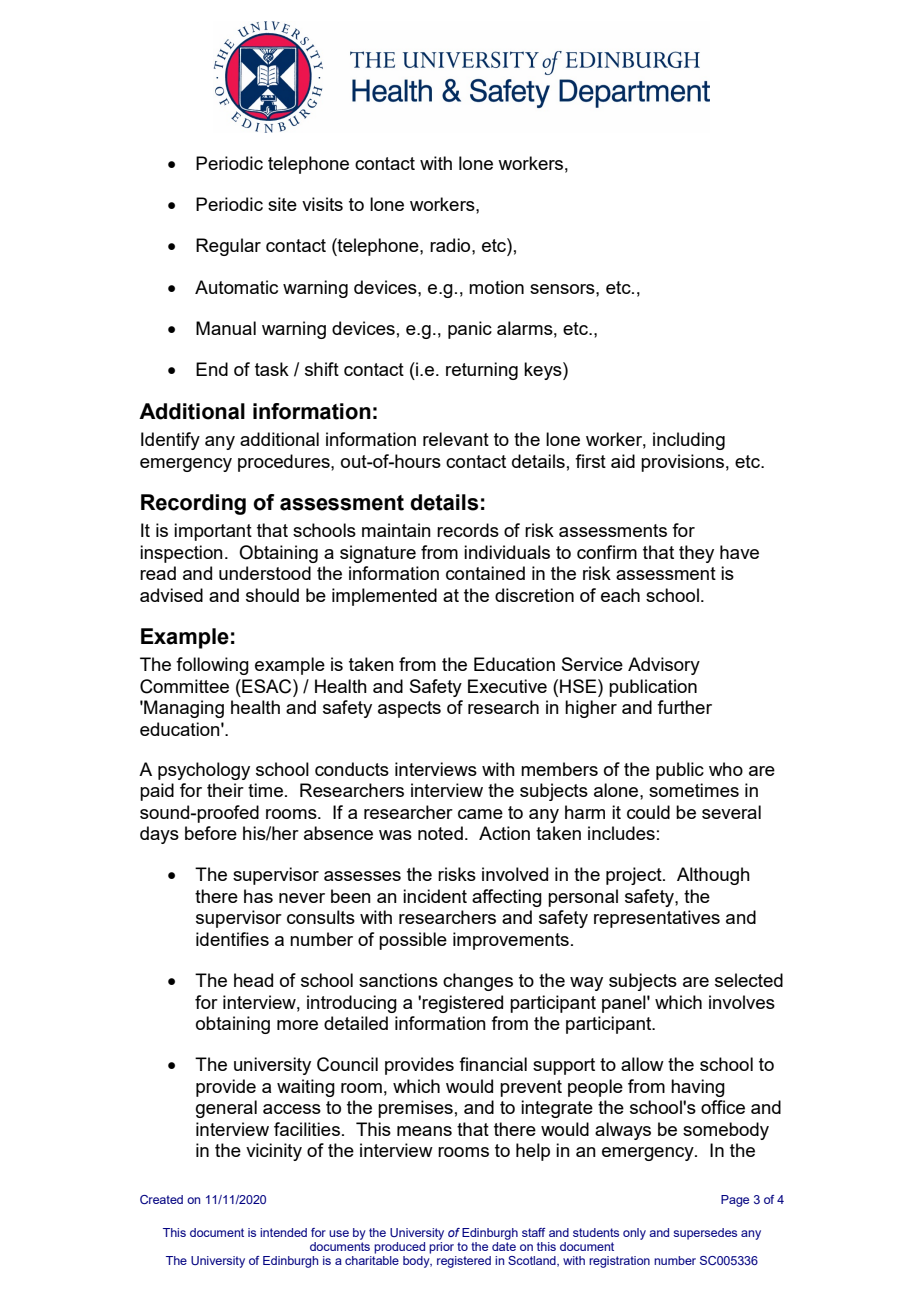 The image size is (924, 1308). I want to click on prior, so click(441, 1246).
